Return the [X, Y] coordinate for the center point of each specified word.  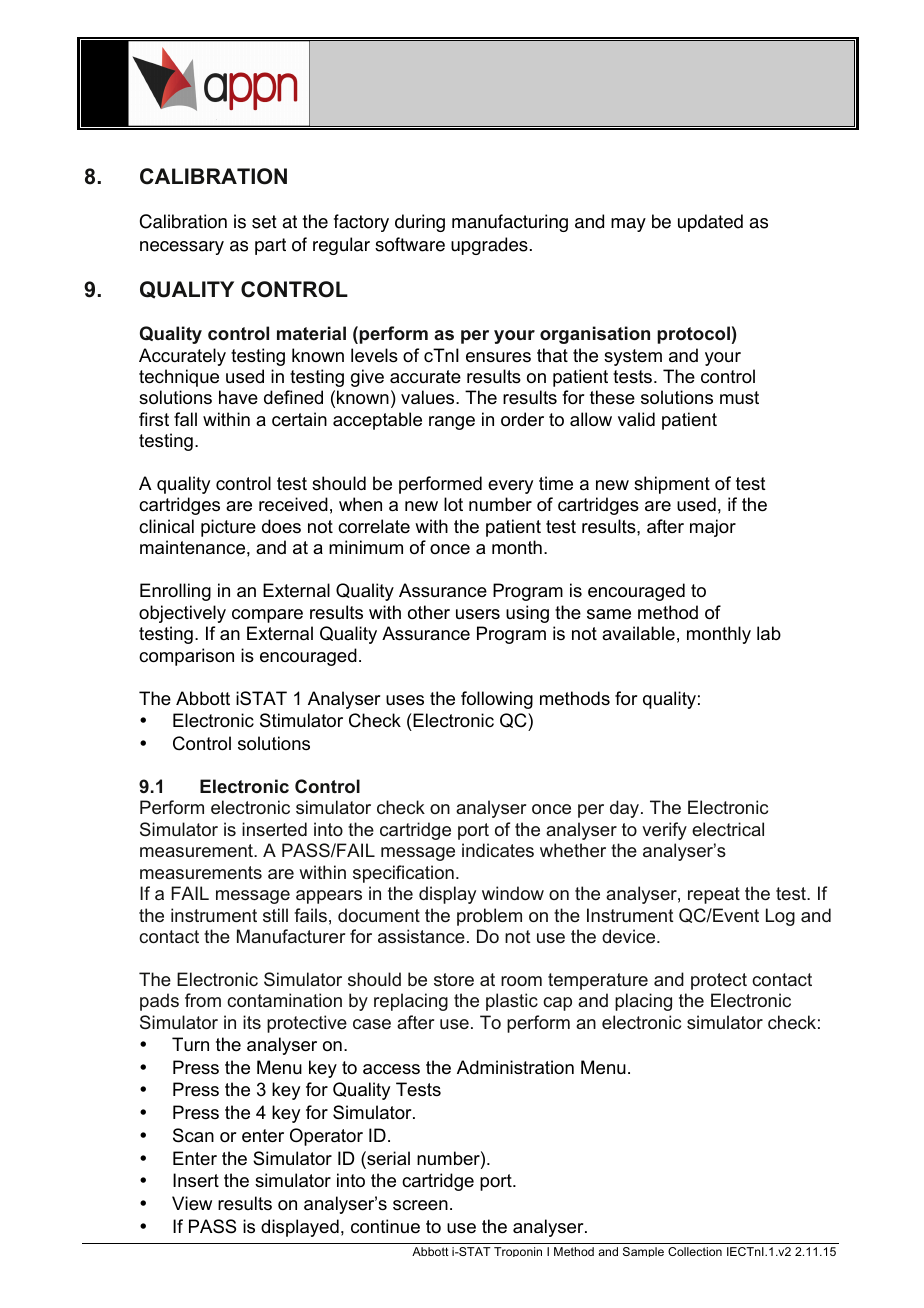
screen [420, 1205]
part [270, 246]
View [192, 1203]
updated [710, 223]
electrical [728, 829]
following [497, 700]
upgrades [489, 246]
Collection [695, 1251]
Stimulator [301, 720]
